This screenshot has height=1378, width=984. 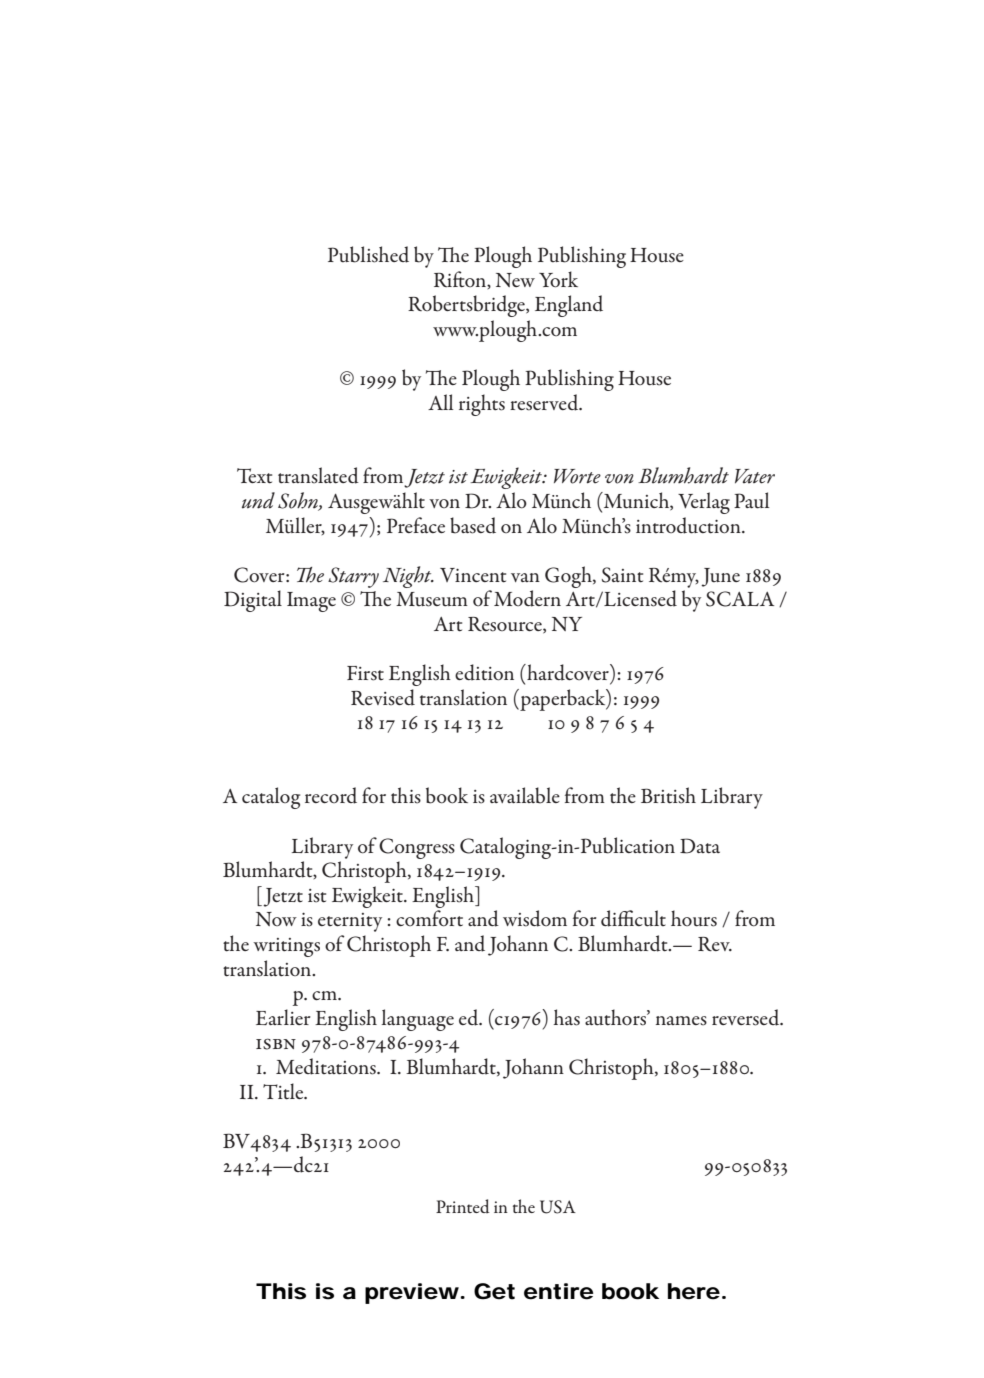 What do you see at coordinates (368, 254) in the screenshot?
I see `Published` at bounding box center [368, 254].
